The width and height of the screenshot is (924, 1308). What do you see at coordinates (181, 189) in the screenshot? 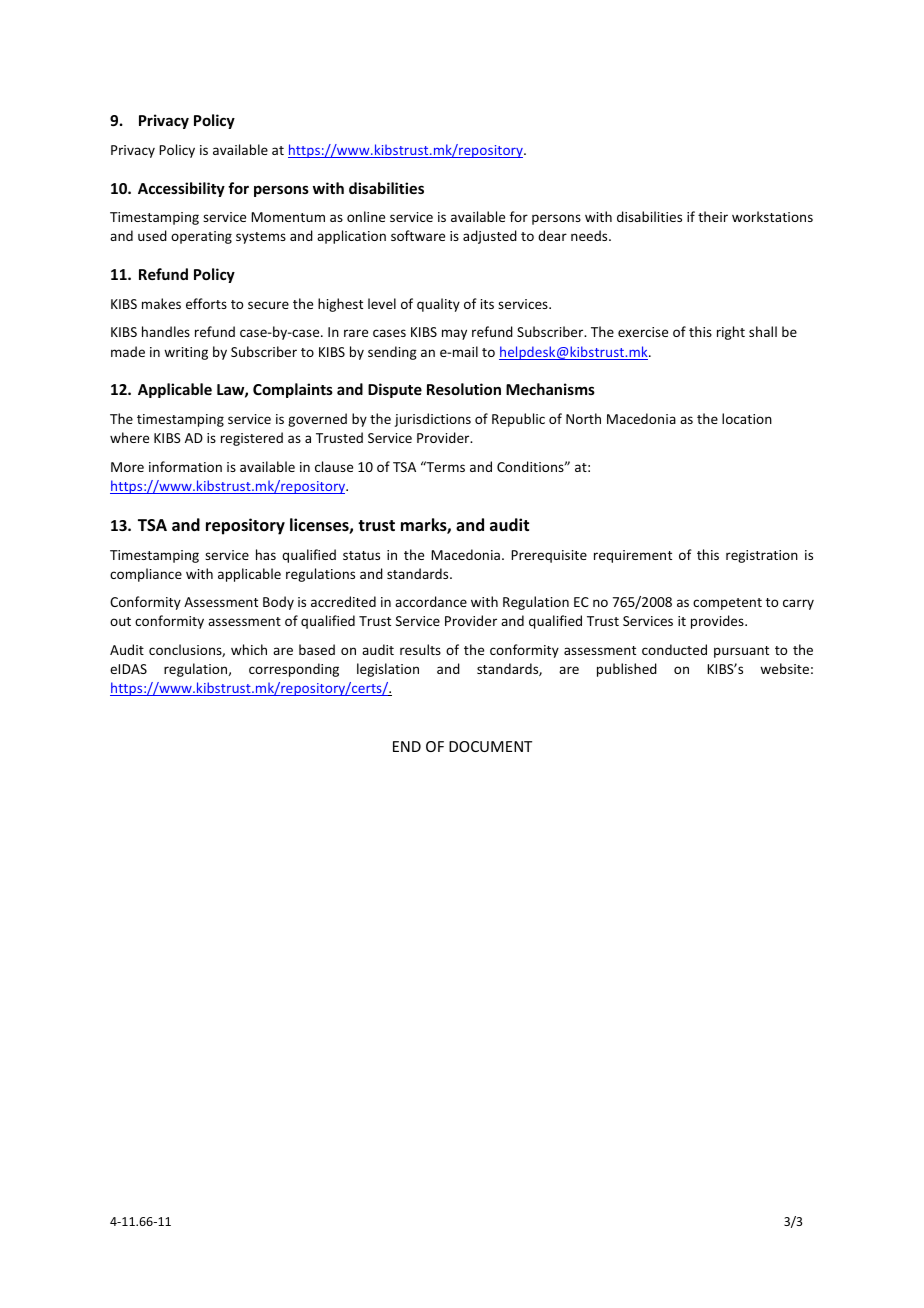
I see `Accessibility` at bounding box center [181, 189].
